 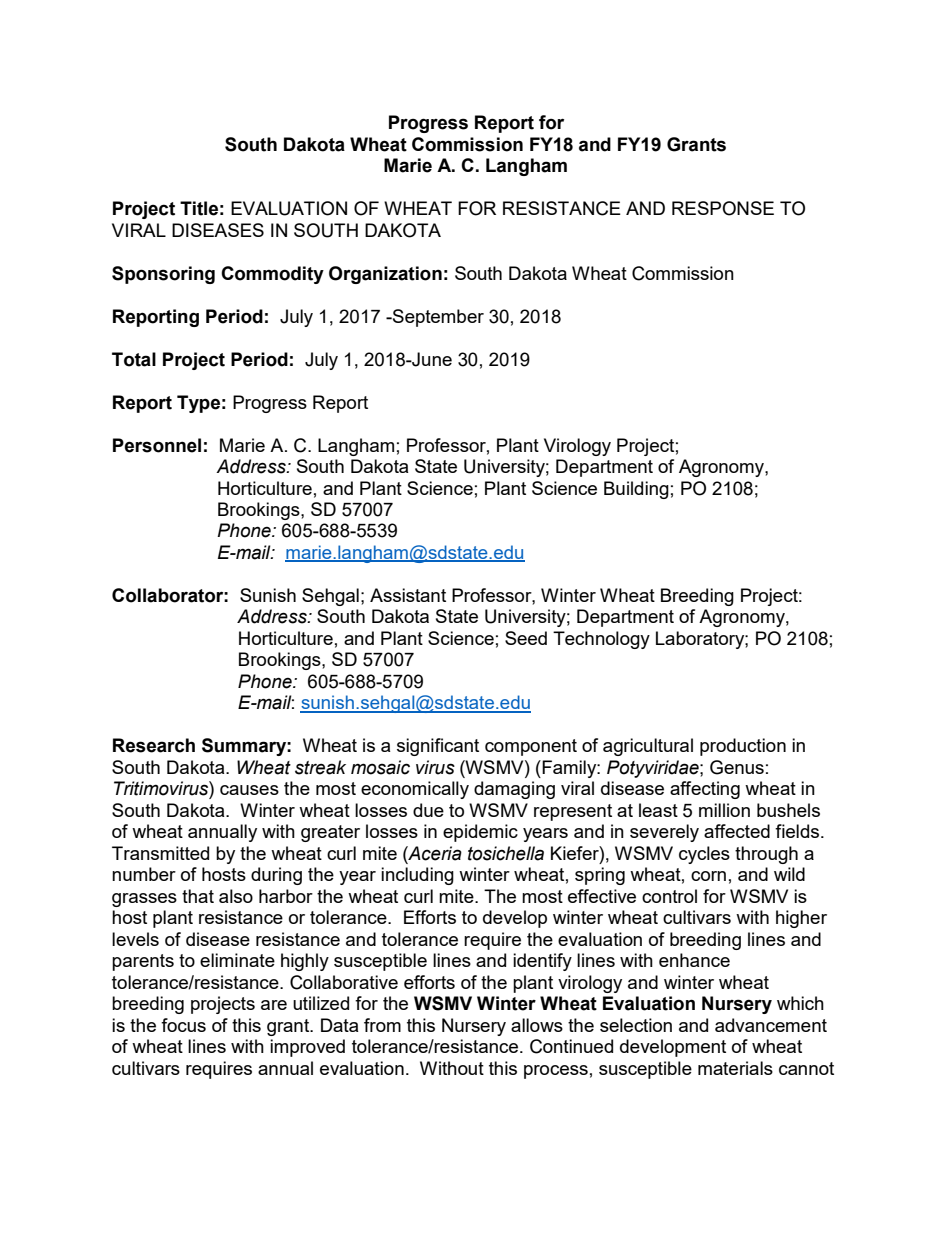 What do you see at coordinates (723, 208) in the document?
I see `RESPONSE` at bounding box center [723, 208].
